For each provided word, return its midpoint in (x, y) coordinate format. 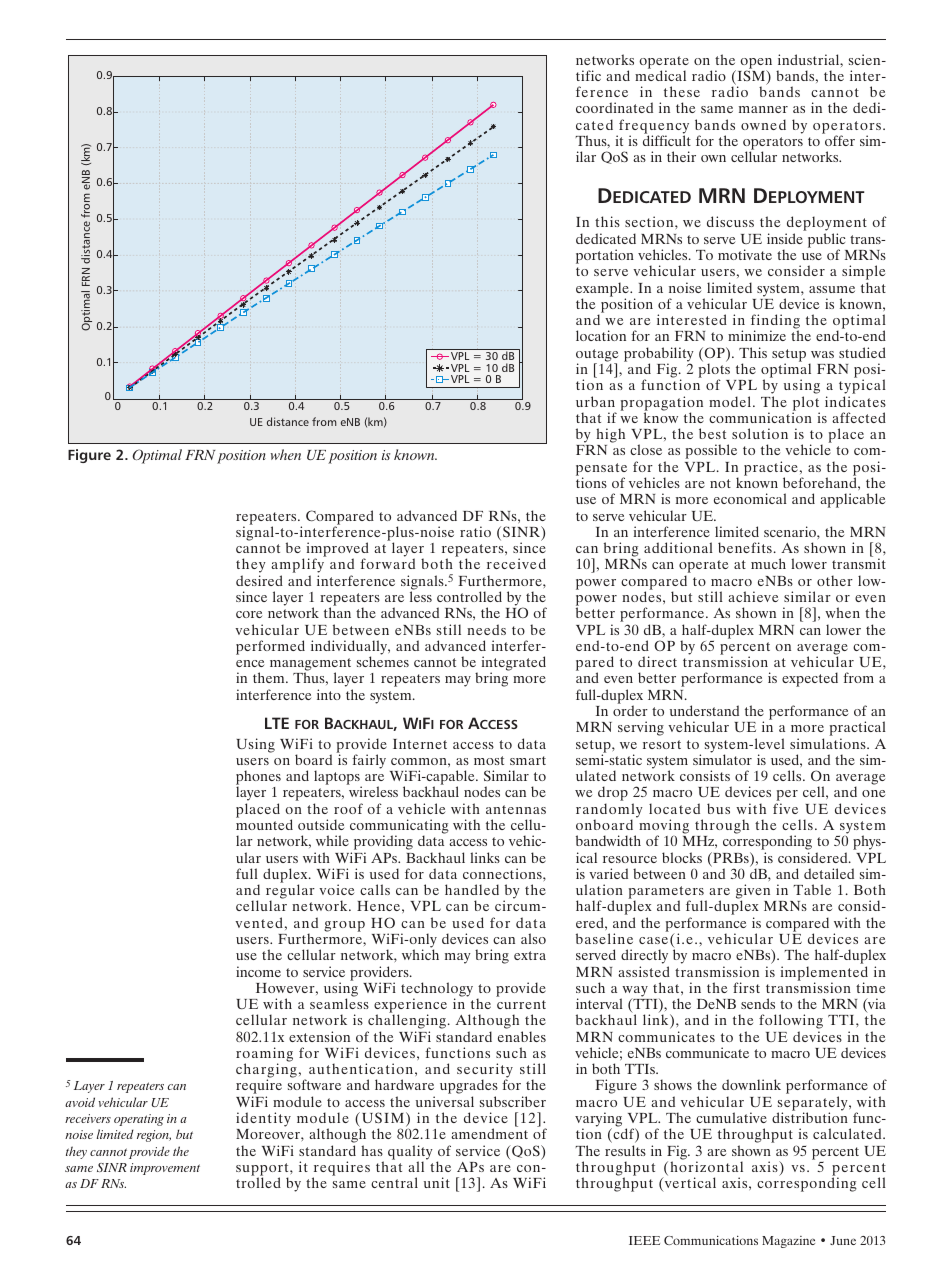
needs (486, 629)
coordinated (614, 107)
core (249, 614)
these (682, 91)
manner (763, 109)
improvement (165, 1169)
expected (810, 679)
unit (437, 1182)
